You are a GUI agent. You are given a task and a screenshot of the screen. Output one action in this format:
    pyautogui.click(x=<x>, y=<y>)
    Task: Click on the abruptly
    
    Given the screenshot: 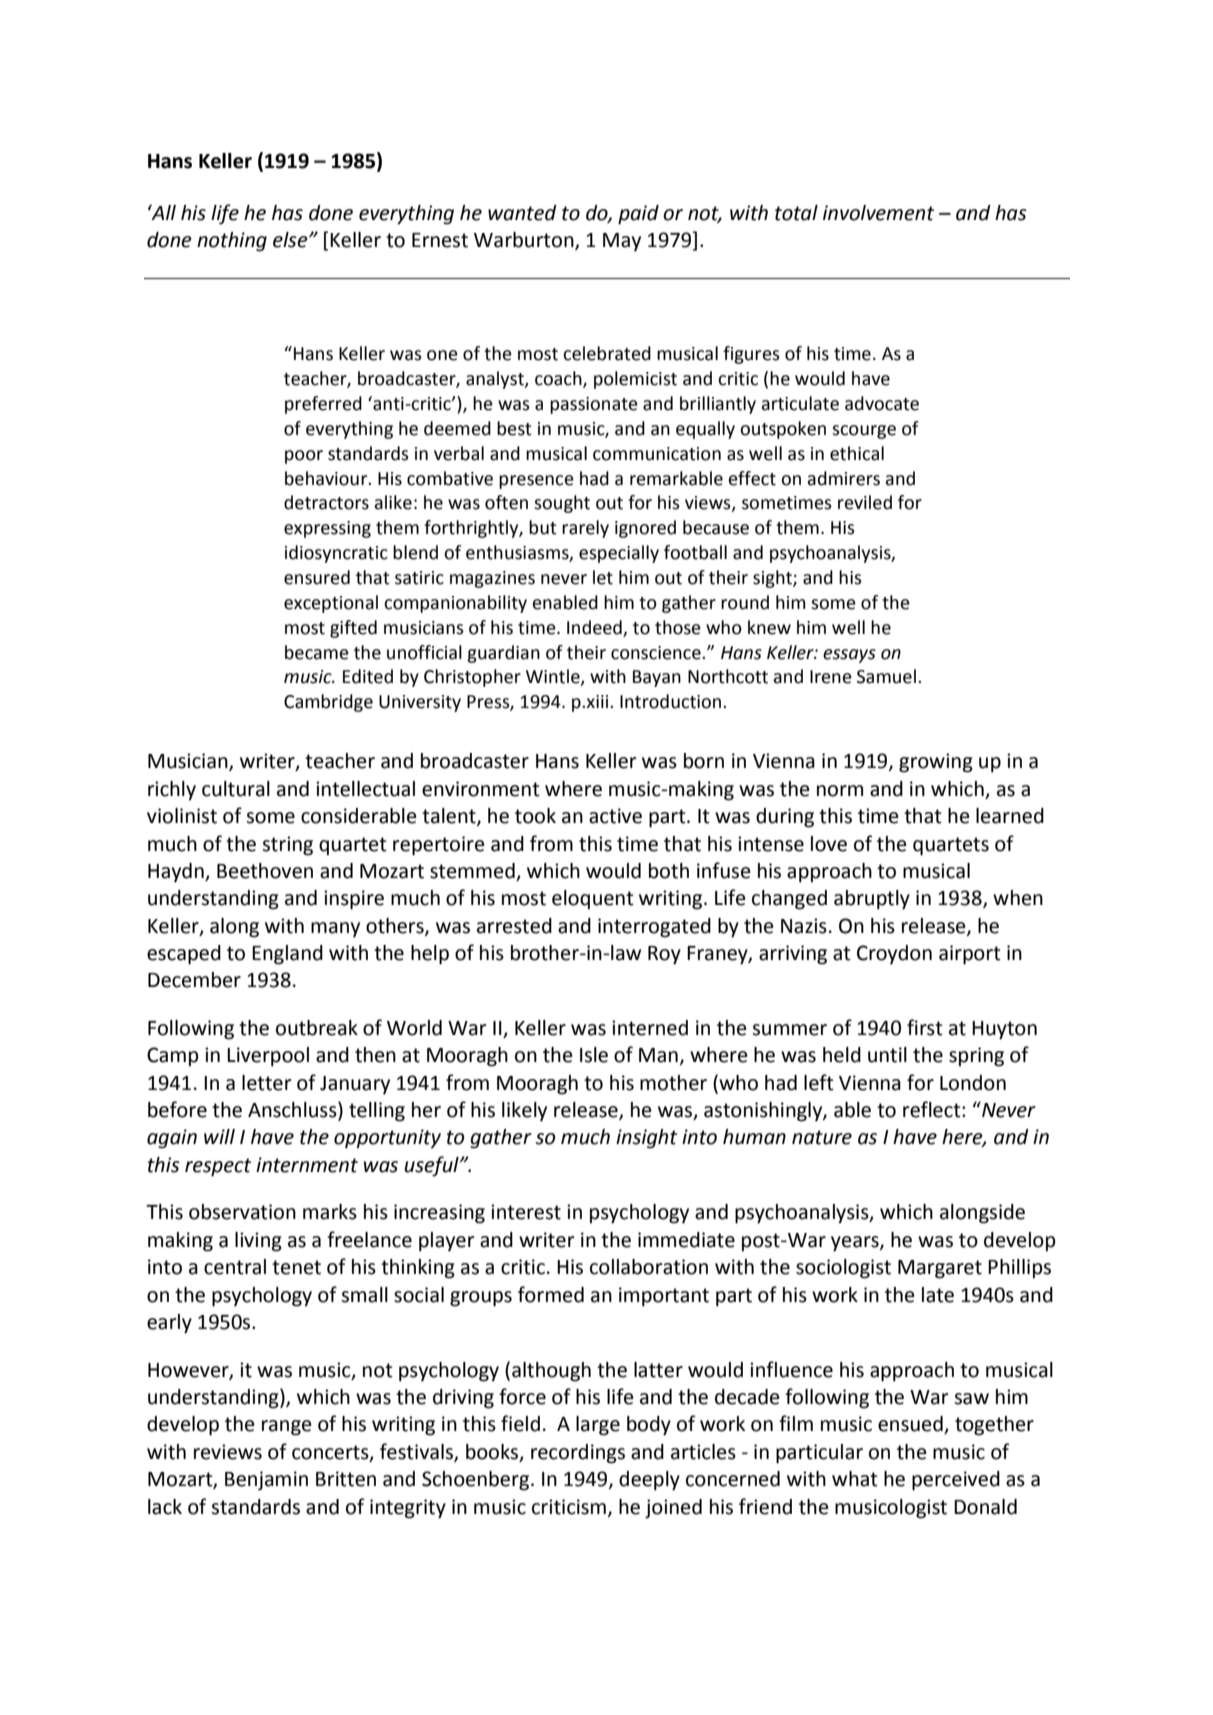 What is the action you would take?
    pyautogui.click(x=872, y=900)
